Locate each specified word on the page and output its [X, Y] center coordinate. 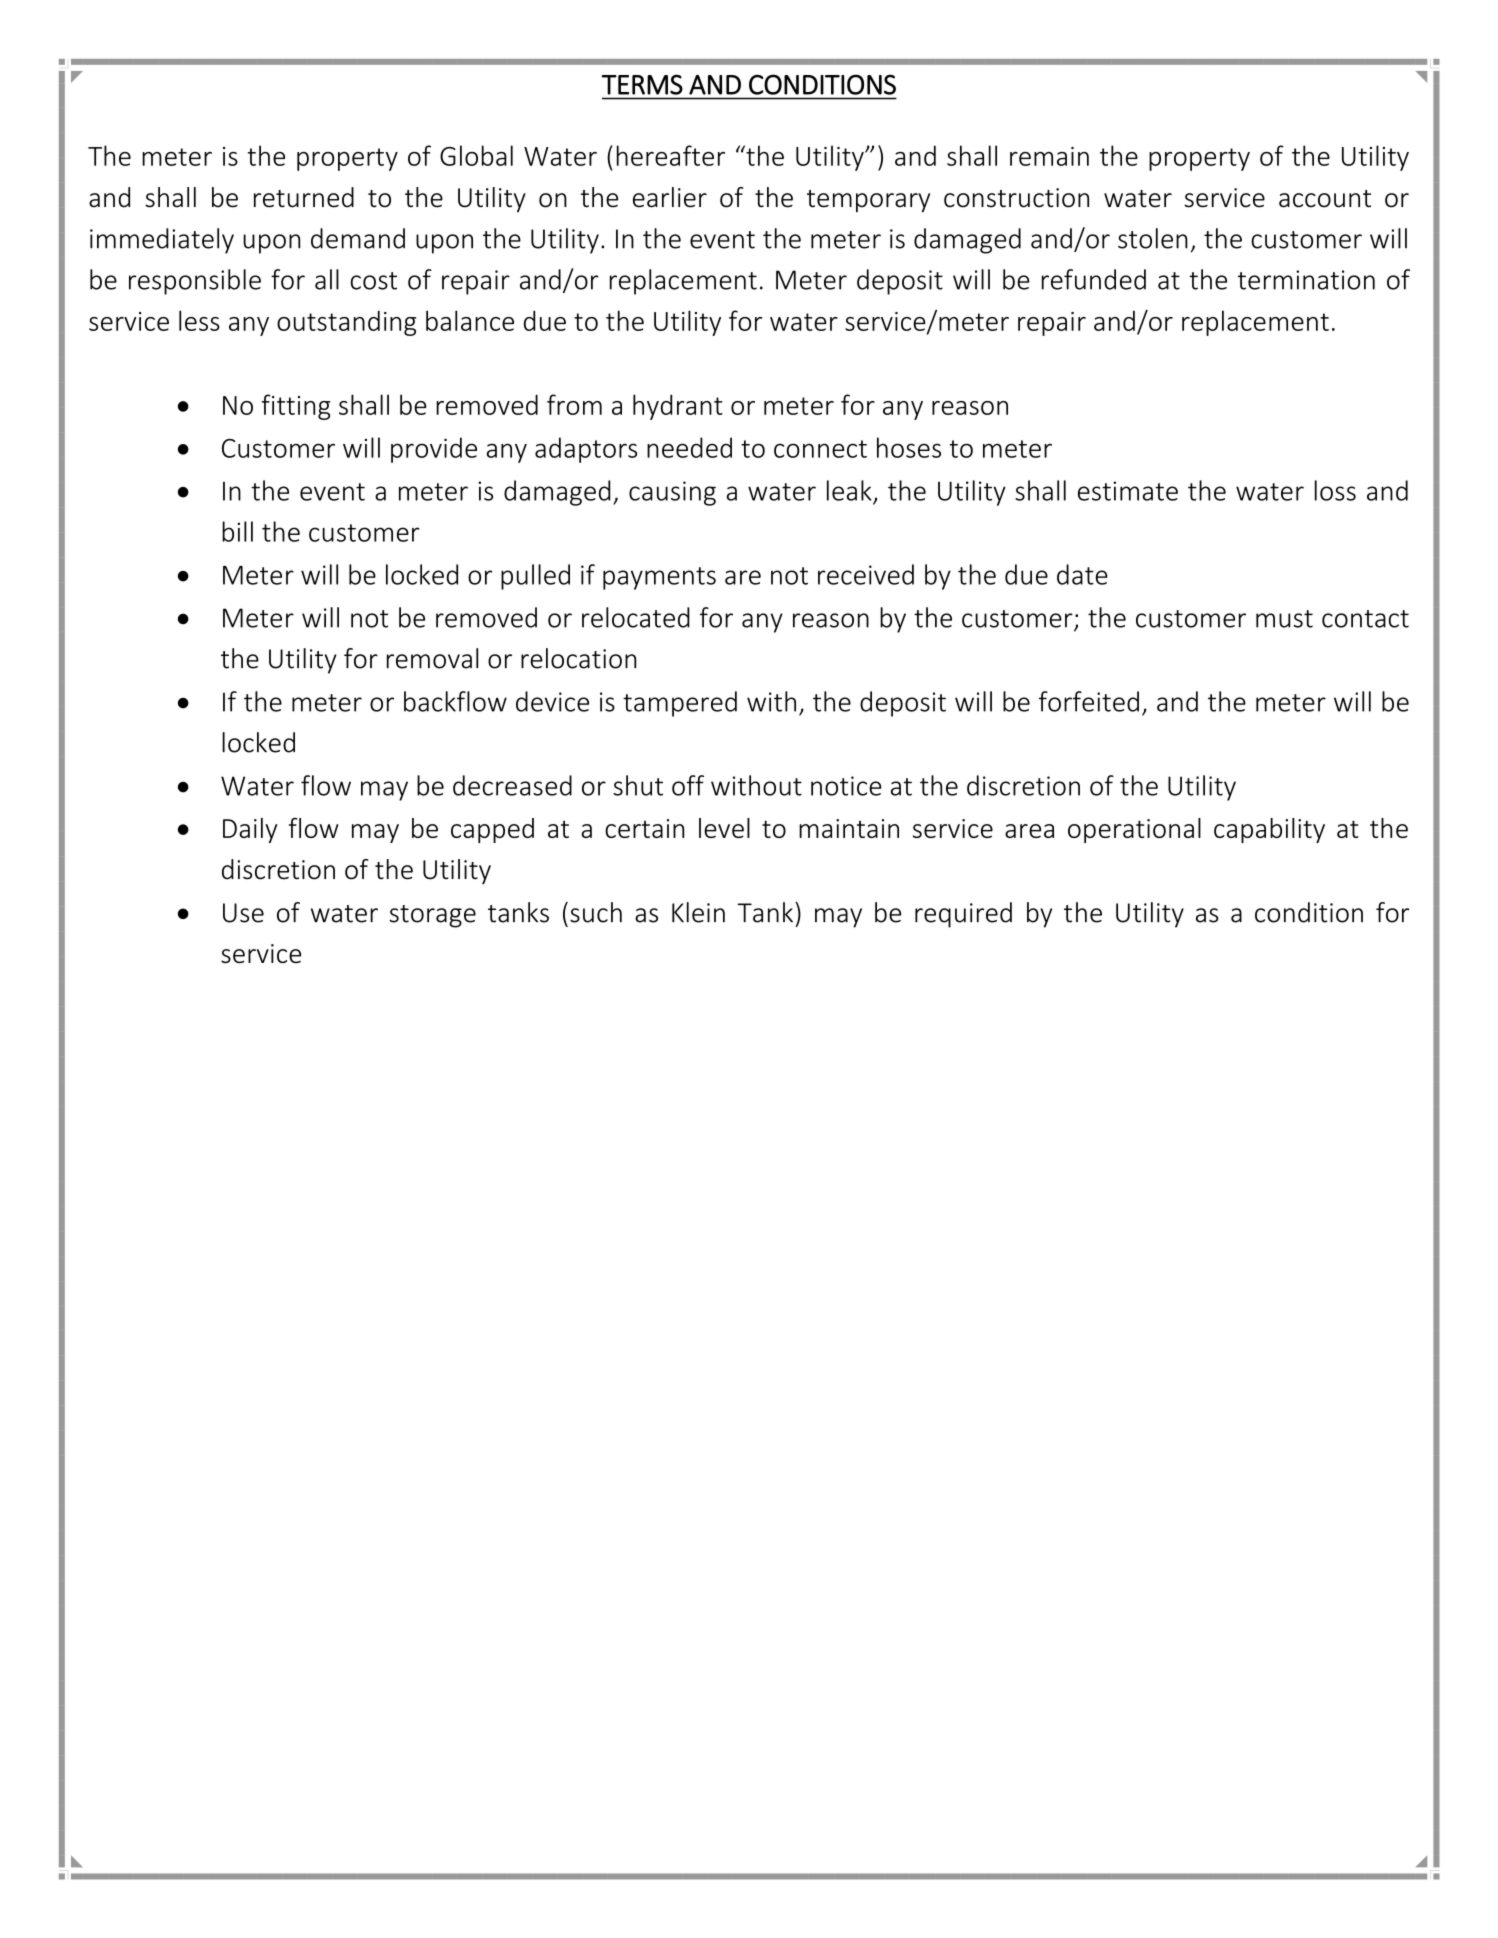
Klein [698, 912]
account [1325, 199]
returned [304, 197]
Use [243, 913]
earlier [670, 197]
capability [1269, 830]
